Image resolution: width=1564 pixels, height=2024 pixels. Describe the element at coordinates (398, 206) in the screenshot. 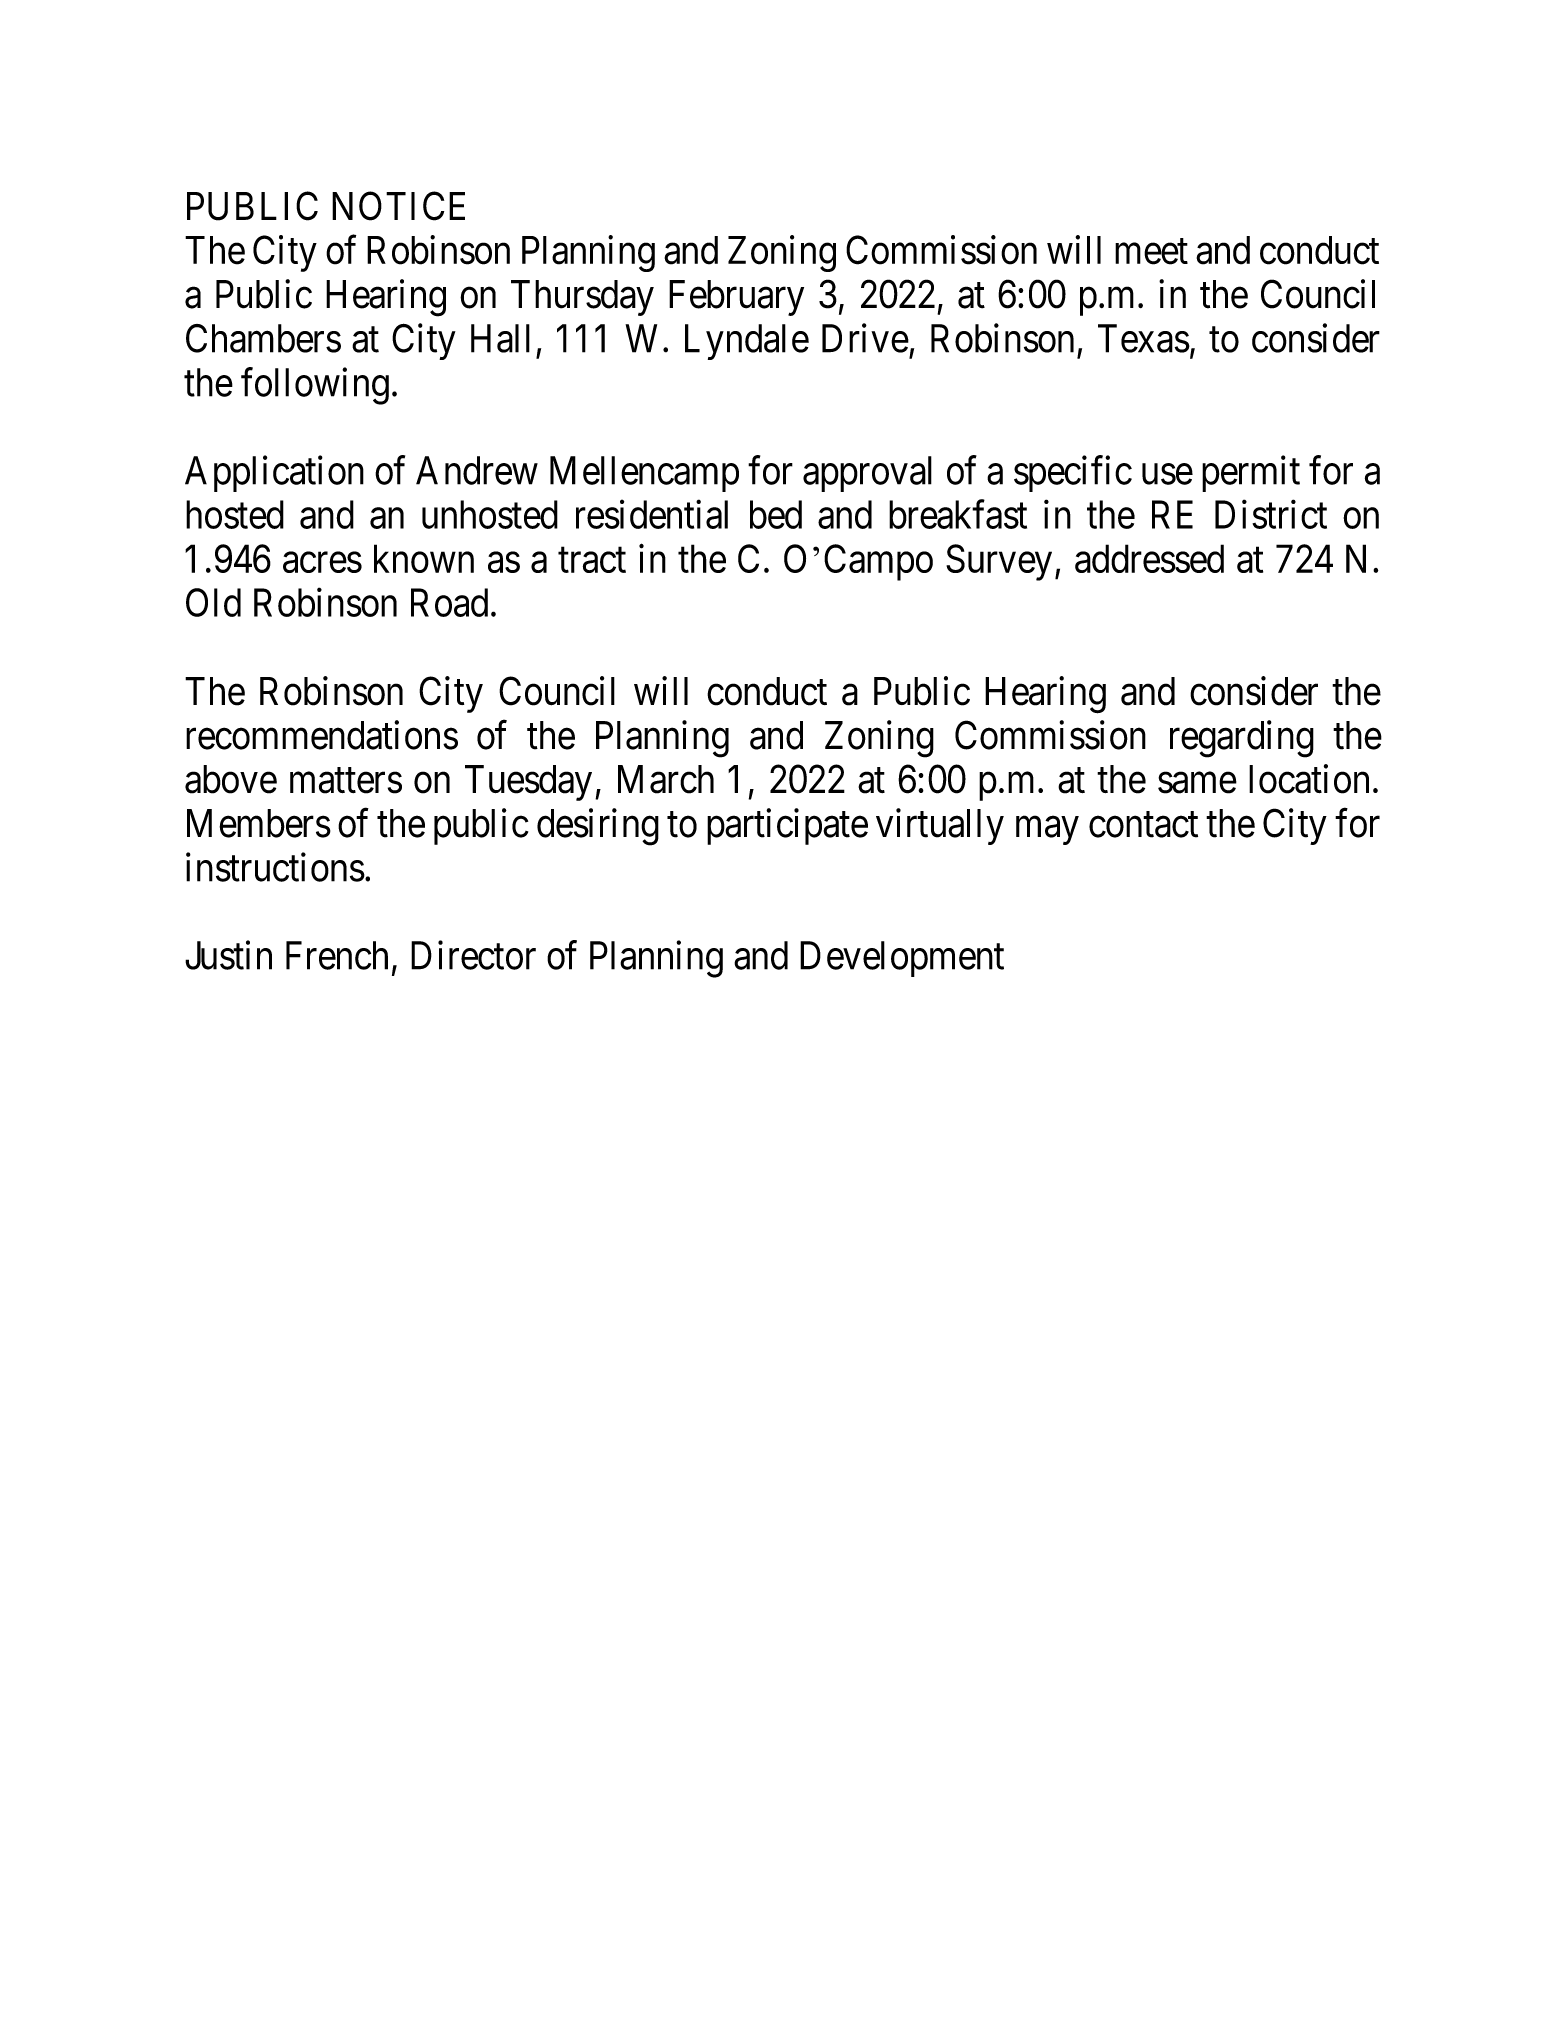

I see `NOTICE` at that location.
